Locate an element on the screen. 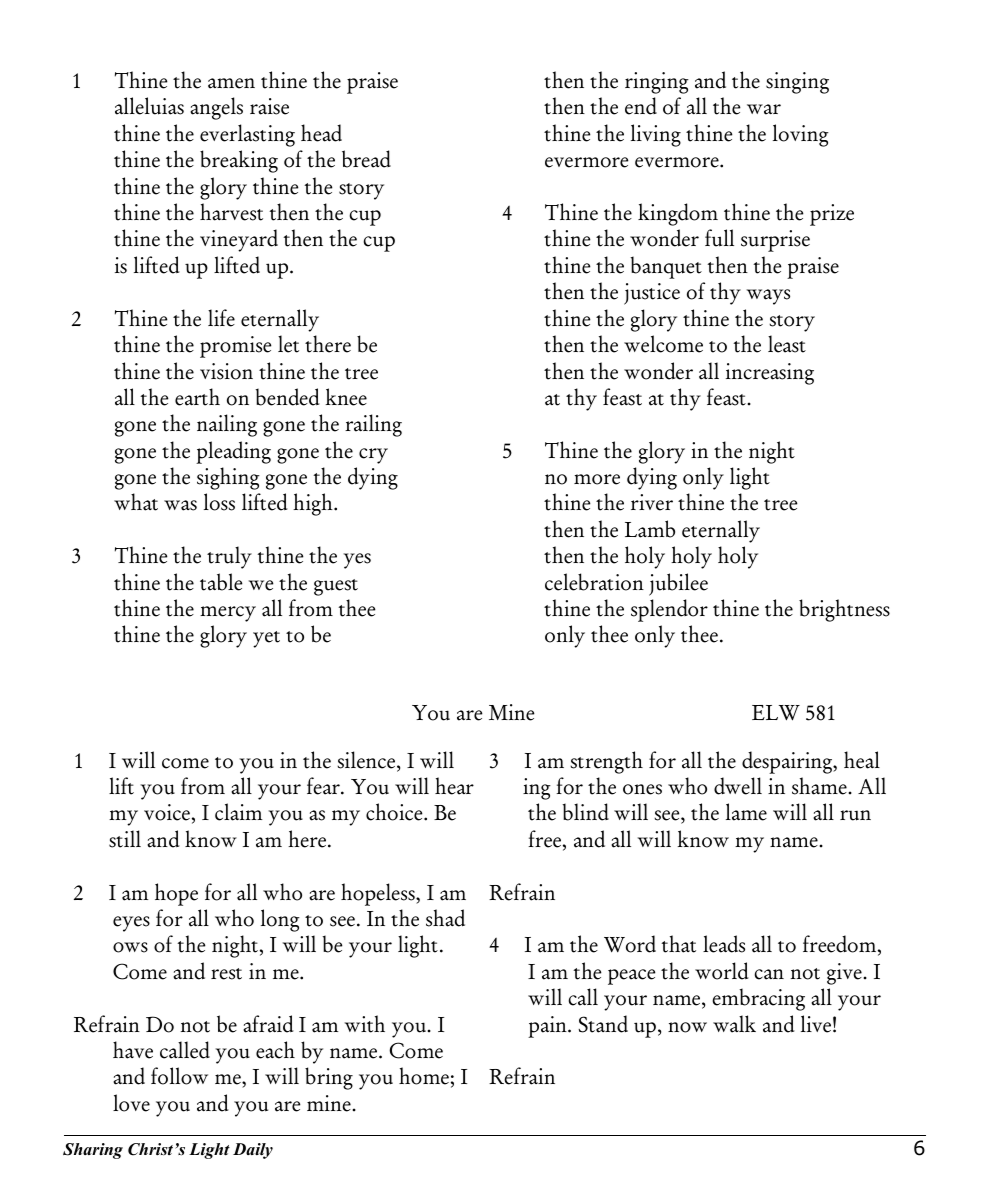 The width and height of the screenshot is (991, 1204). home is located at coordinates (424, 1076).
